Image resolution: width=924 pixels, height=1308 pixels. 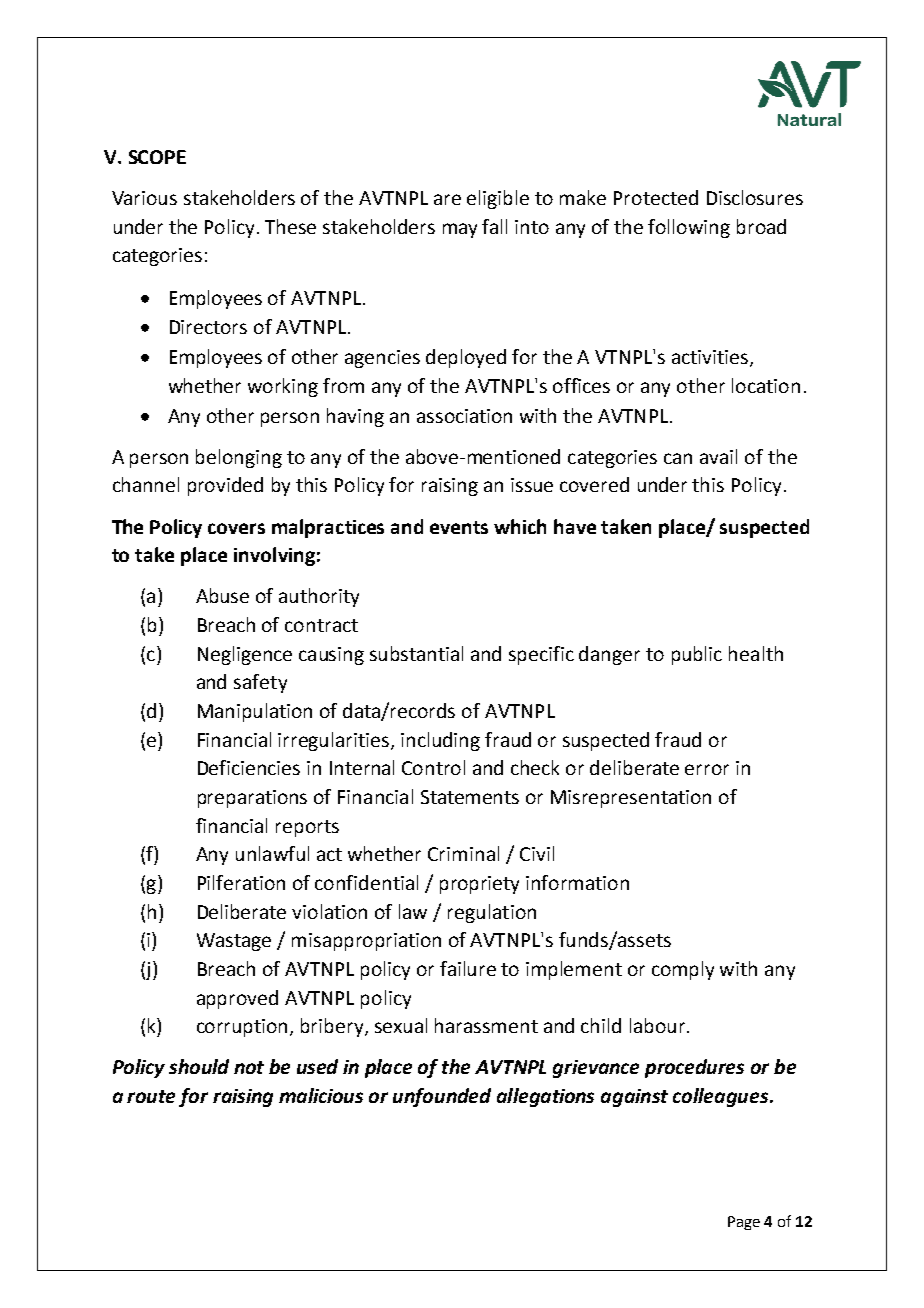 I want to click on failure, so click(x=468, y=968).
